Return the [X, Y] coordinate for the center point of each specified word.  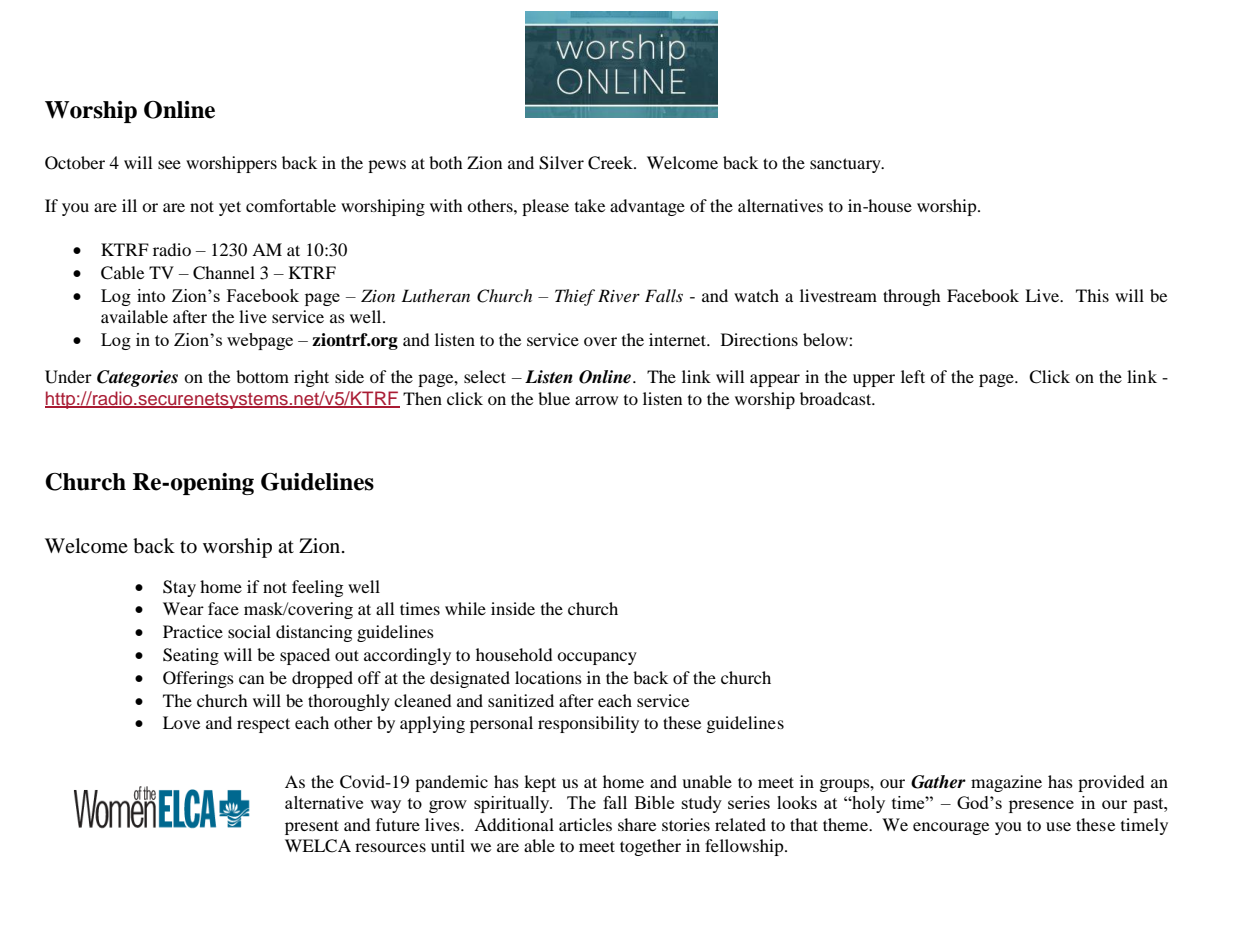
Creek [611, 163]
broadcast [837, 398]
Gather [938, 782]
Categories [137, 378]
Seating [191, 656]
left [913, 376]
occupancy [597, 658]
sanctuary [846, 165]
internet [679, 339]
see [169, 164]
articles [585, 824]
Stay [179, 588]
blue [554, 398]
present [312, 827]
